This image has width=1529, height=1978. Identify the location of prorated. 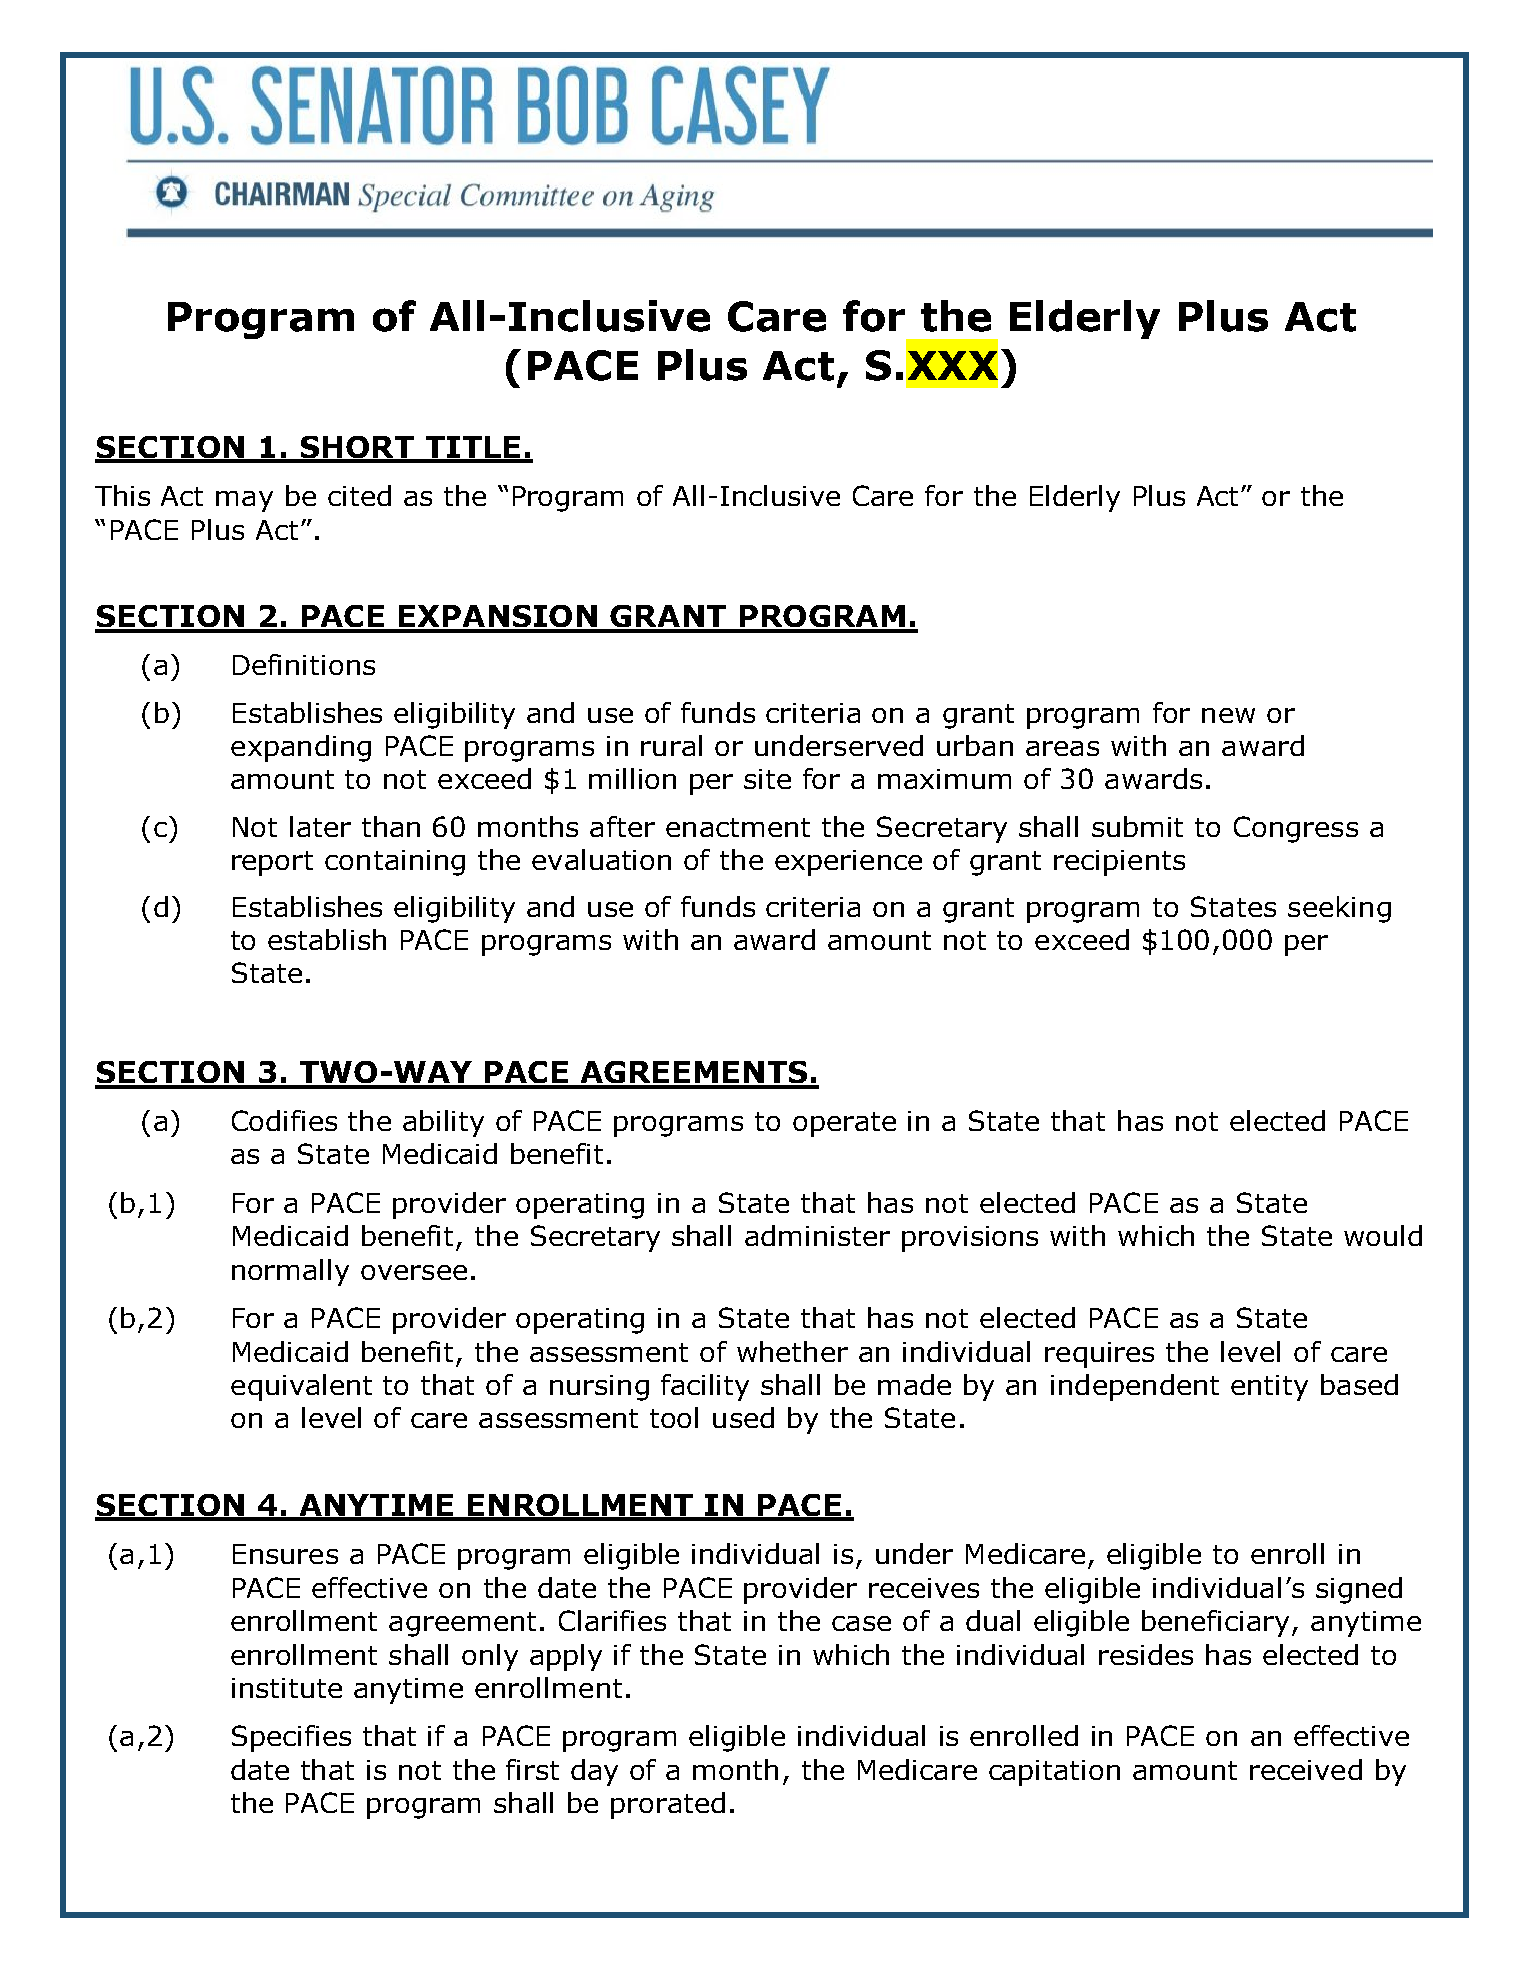
(668, 1805).
